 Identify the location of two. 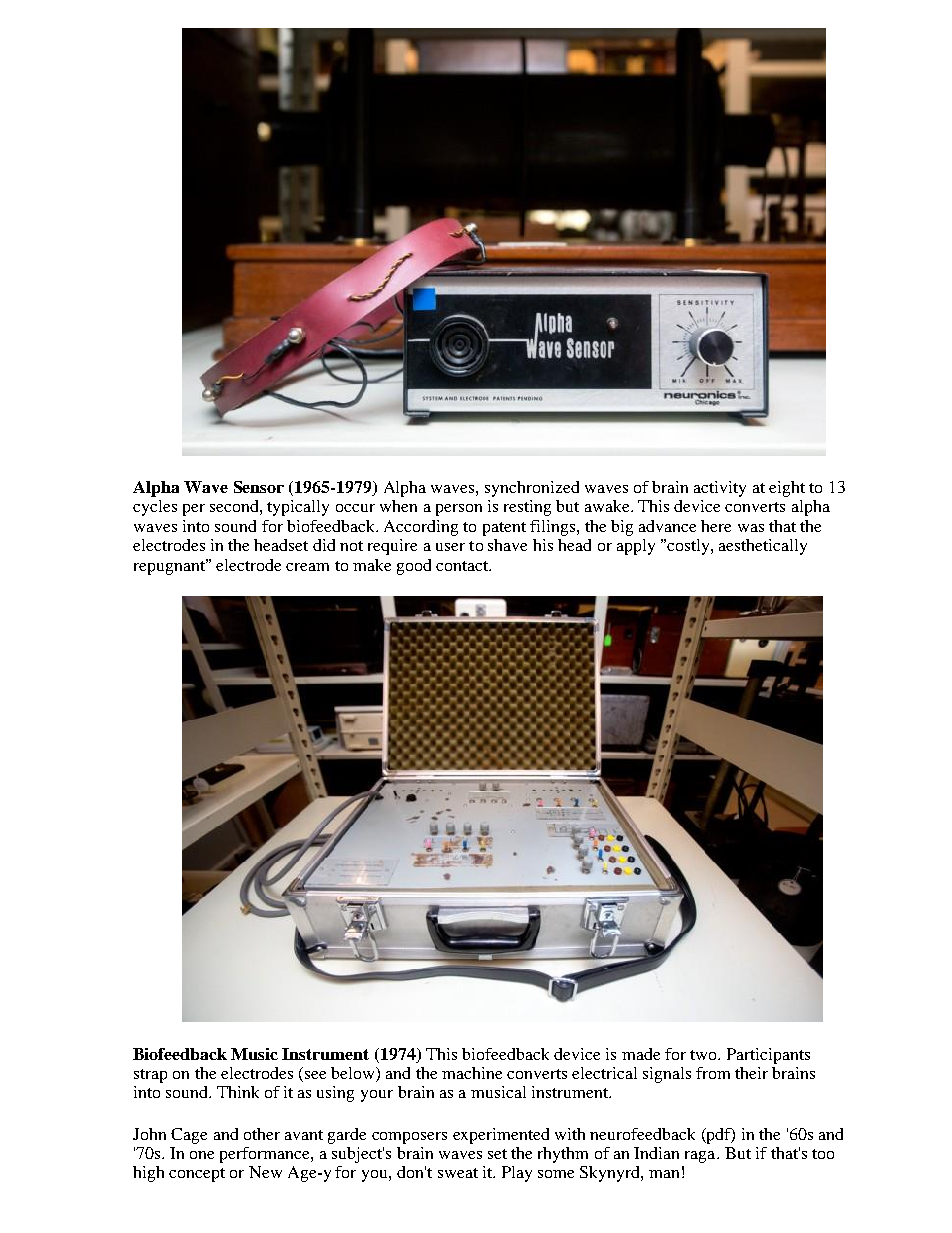
(704, 1055).
